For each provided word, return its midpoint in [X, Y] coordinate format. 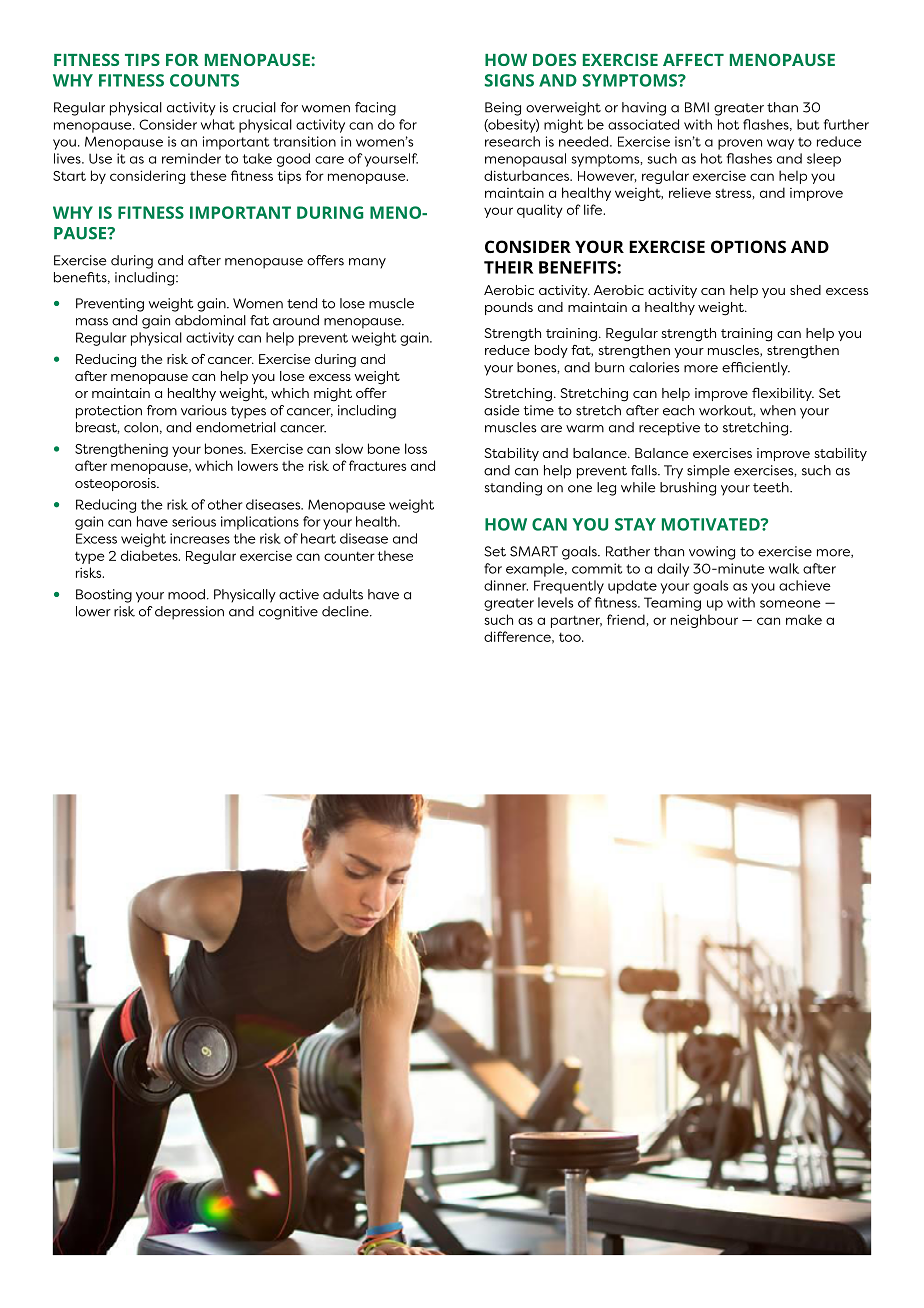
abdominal [210, 320]
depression [189, 613]
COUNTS [204, 80]
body [551, 351]
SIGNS [509, 80]
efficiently [756, 369]
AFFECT [693, 59]
